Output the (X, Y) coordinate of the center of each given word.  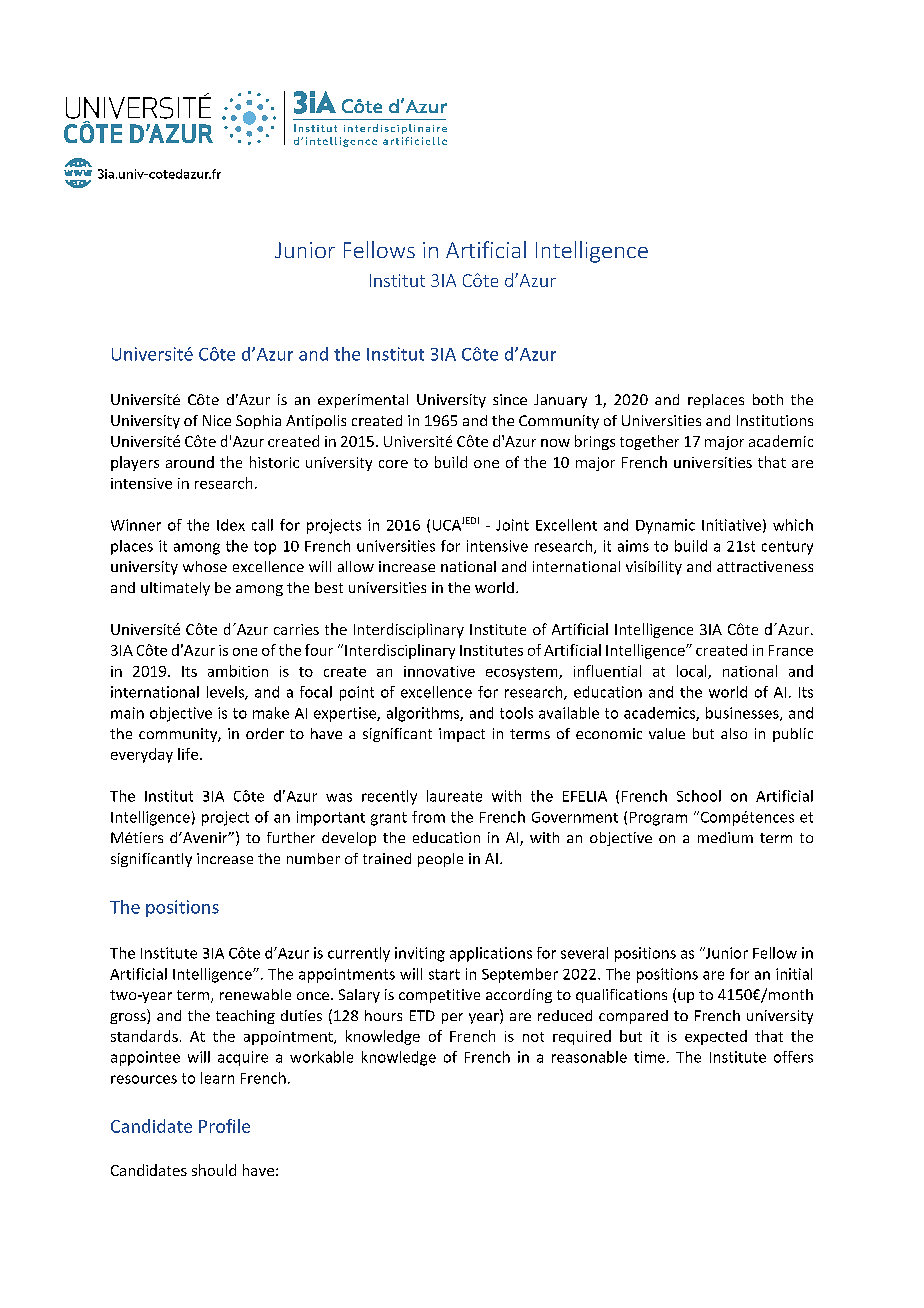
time (649, 1057)
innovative (439, 671)
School (699, 796)
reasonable (589, 1057)
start (444, 974)
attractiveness (765, 566)
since (510, 399)
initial (794, 974)
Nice (217, 420)
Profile (224, 1126)
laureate (454, 796)
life (188, 754)
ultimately (175, 589)
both (768, 399)
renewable (255, 994)
